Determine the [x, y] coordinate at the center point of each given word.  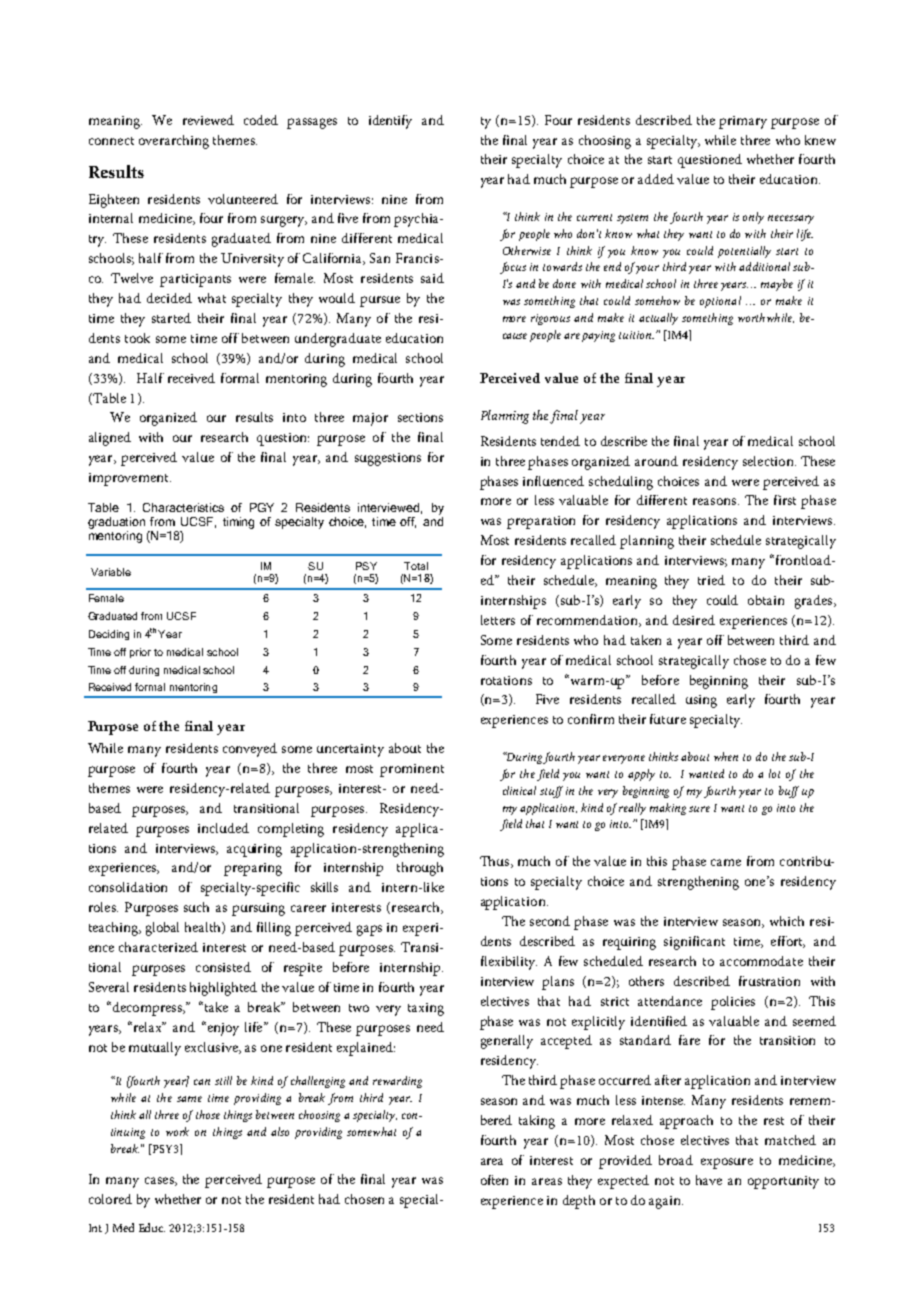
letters [498, 620]
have [709, 1180]
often [494, 1180]
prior [140, 653]
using [701, 701]
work [177, 1131]
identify [390, 122]
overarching [174, 142]
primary [743, 122]
